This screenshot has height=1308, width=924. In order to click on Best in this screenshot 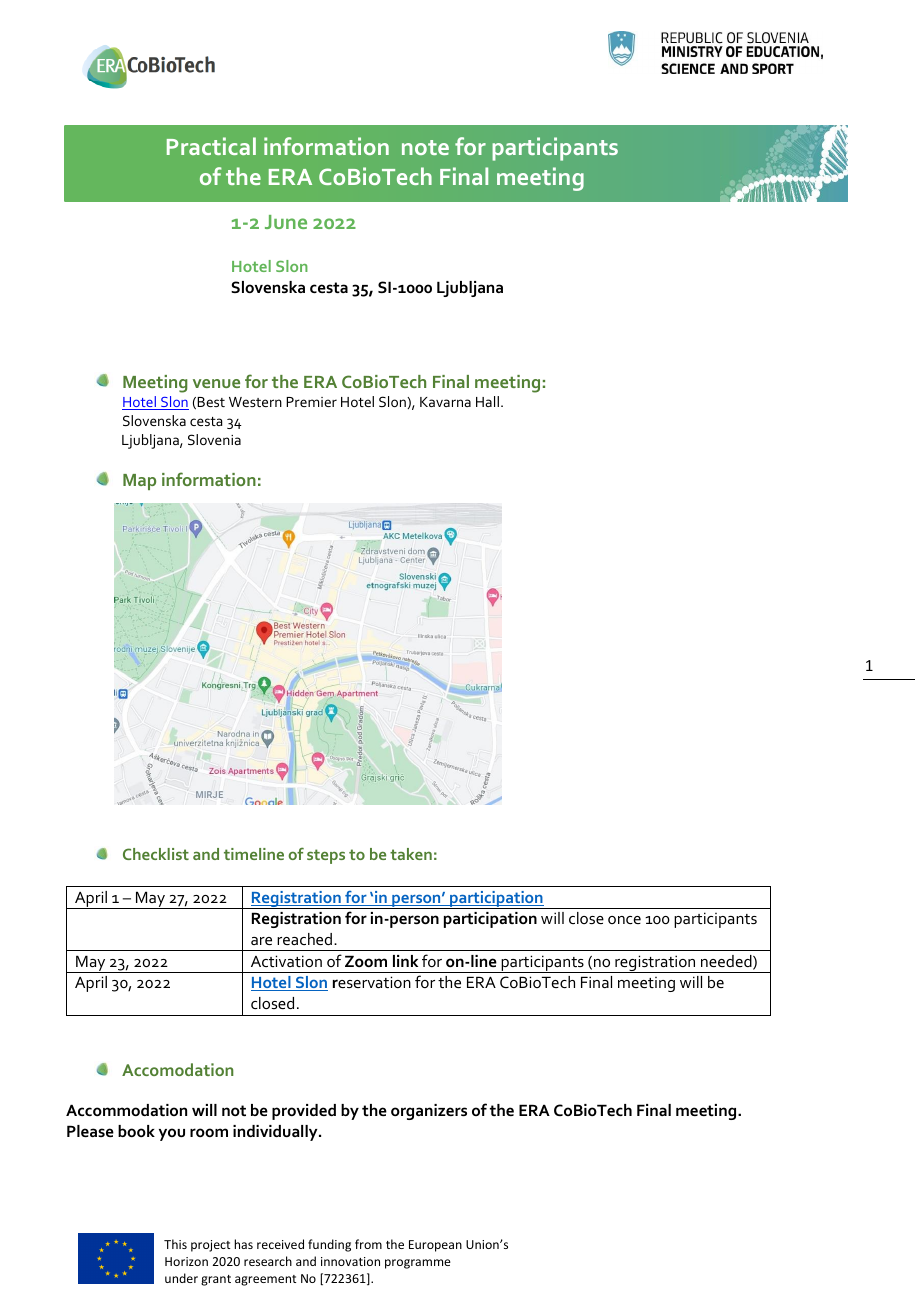, I will do `click(211, 402)`.
